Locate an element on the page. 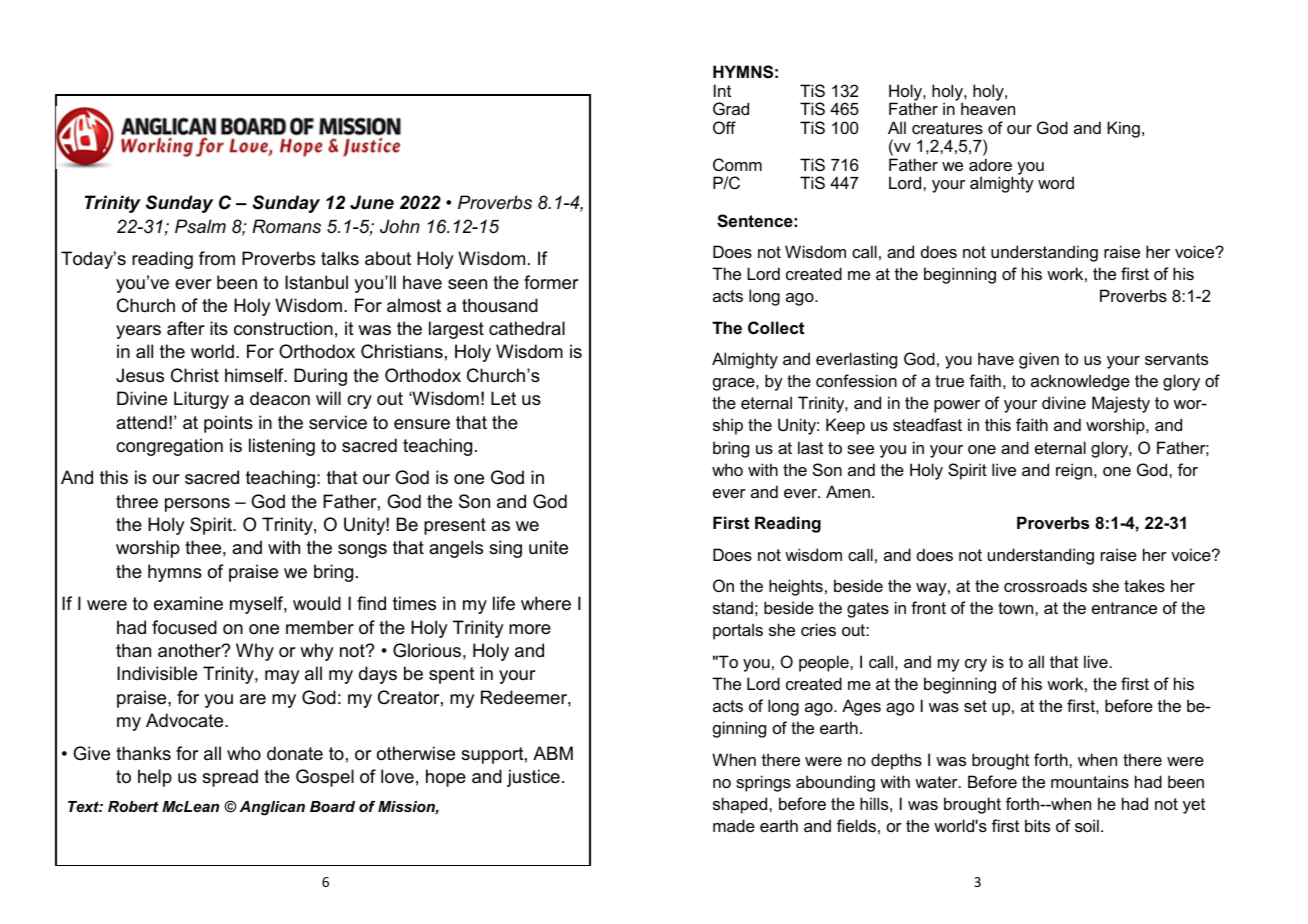 The height and width of the image is (924, 1308). himself is located at coordinates (255, 375).
